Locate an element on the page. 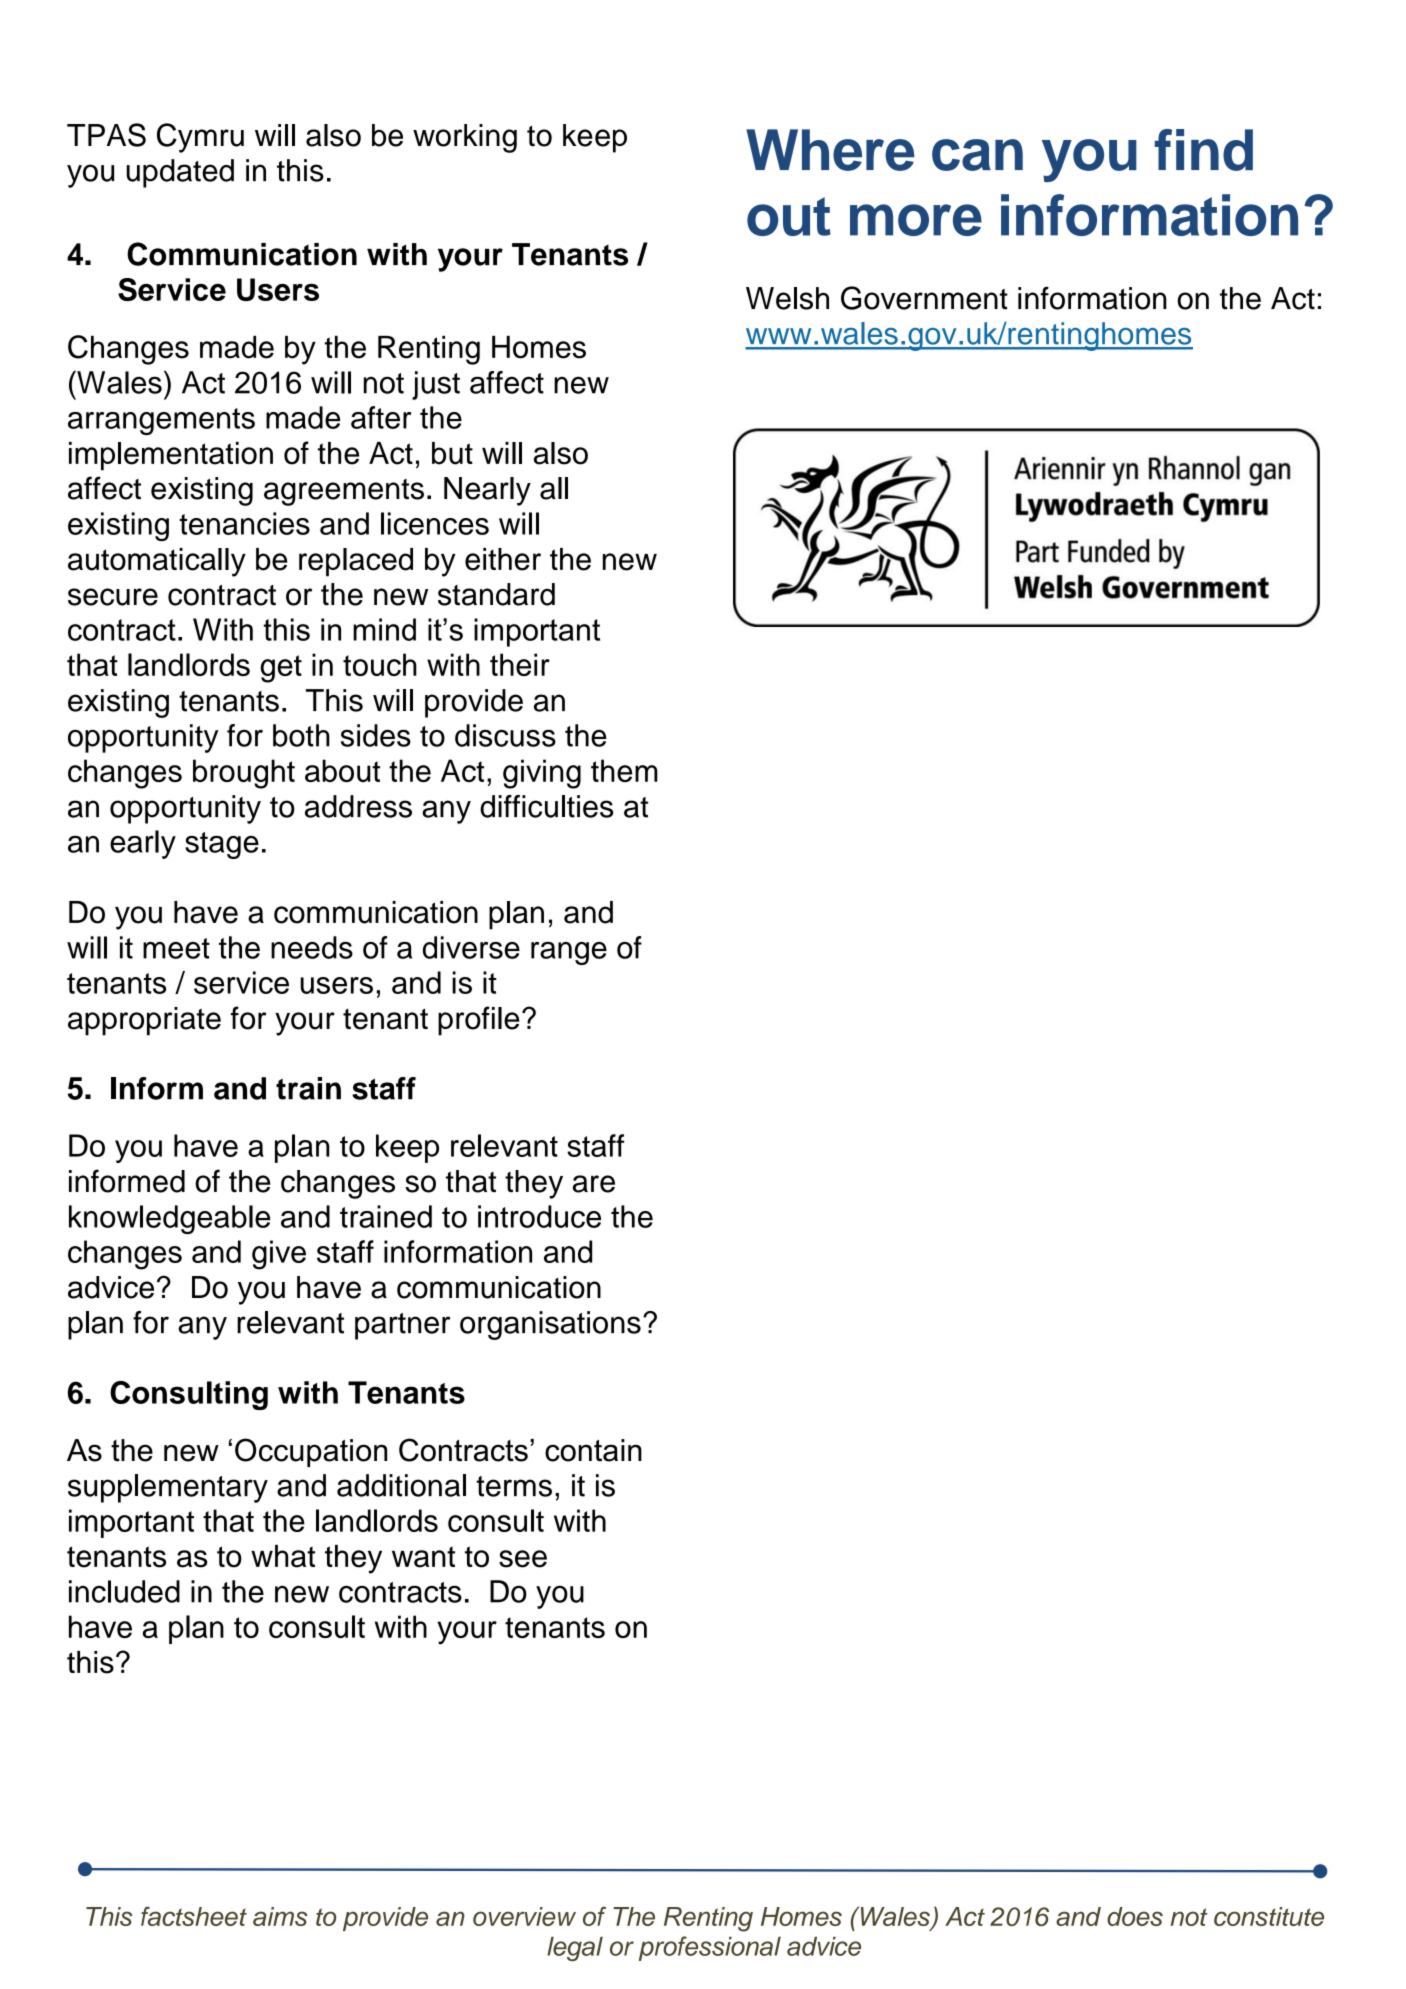 This document has height=1989, width=1406. aims is located at coordinates (280, 1916).
